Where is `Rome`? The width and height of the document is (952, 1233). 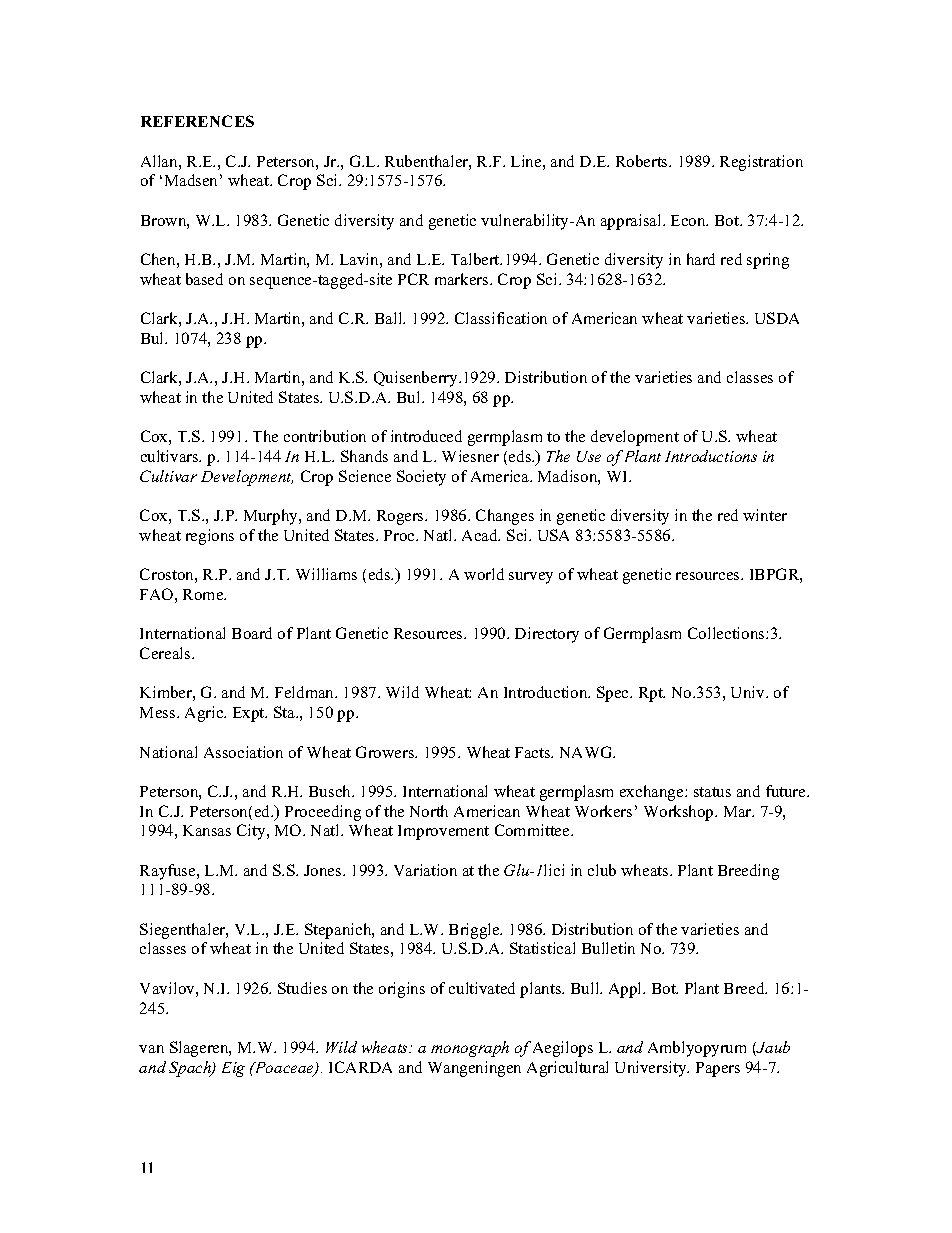 Rome is located at coordinates (204, 594).
